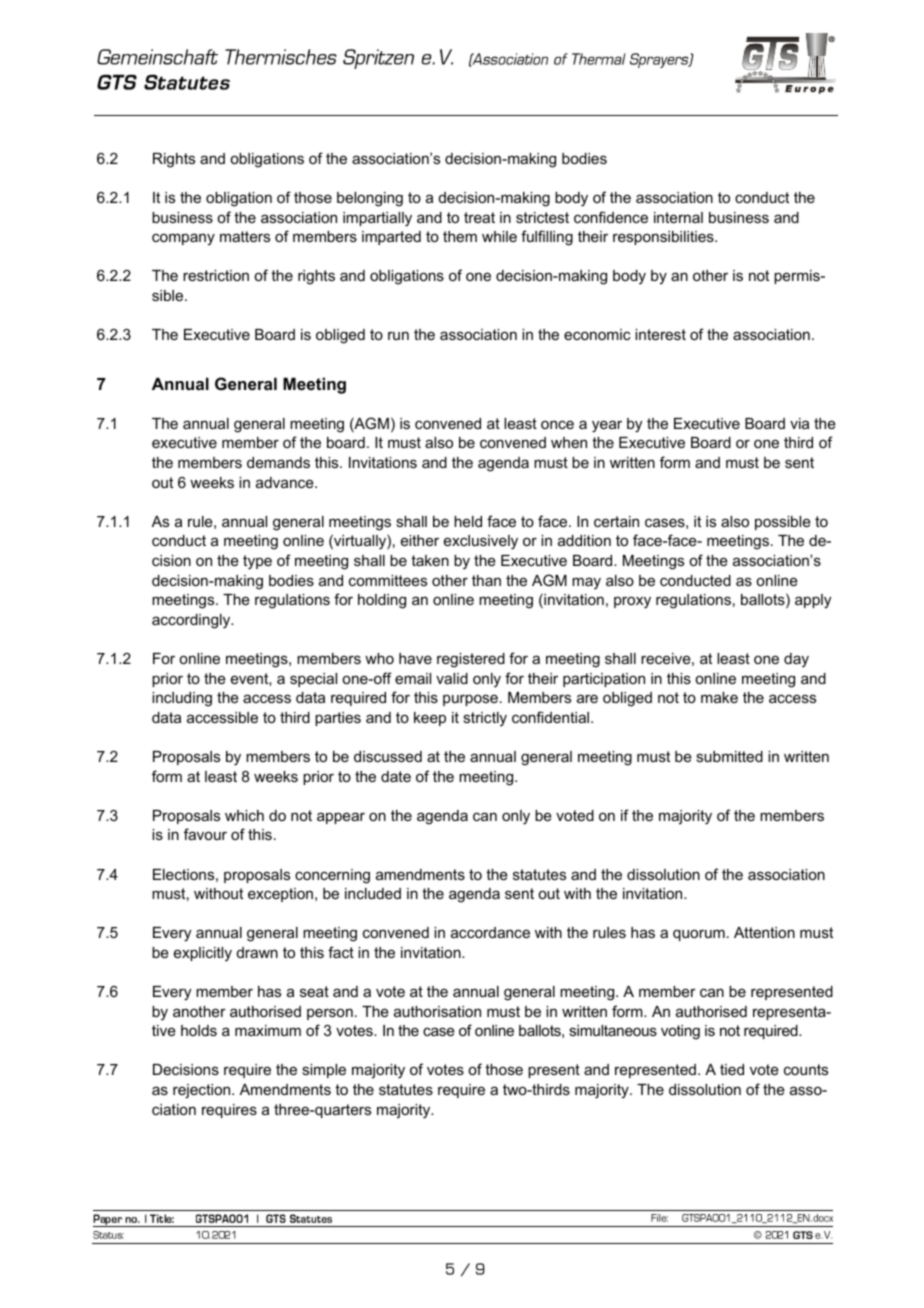 This screenshot has height=1308, width=924. I want to click on Attention, so click(764, 932).
